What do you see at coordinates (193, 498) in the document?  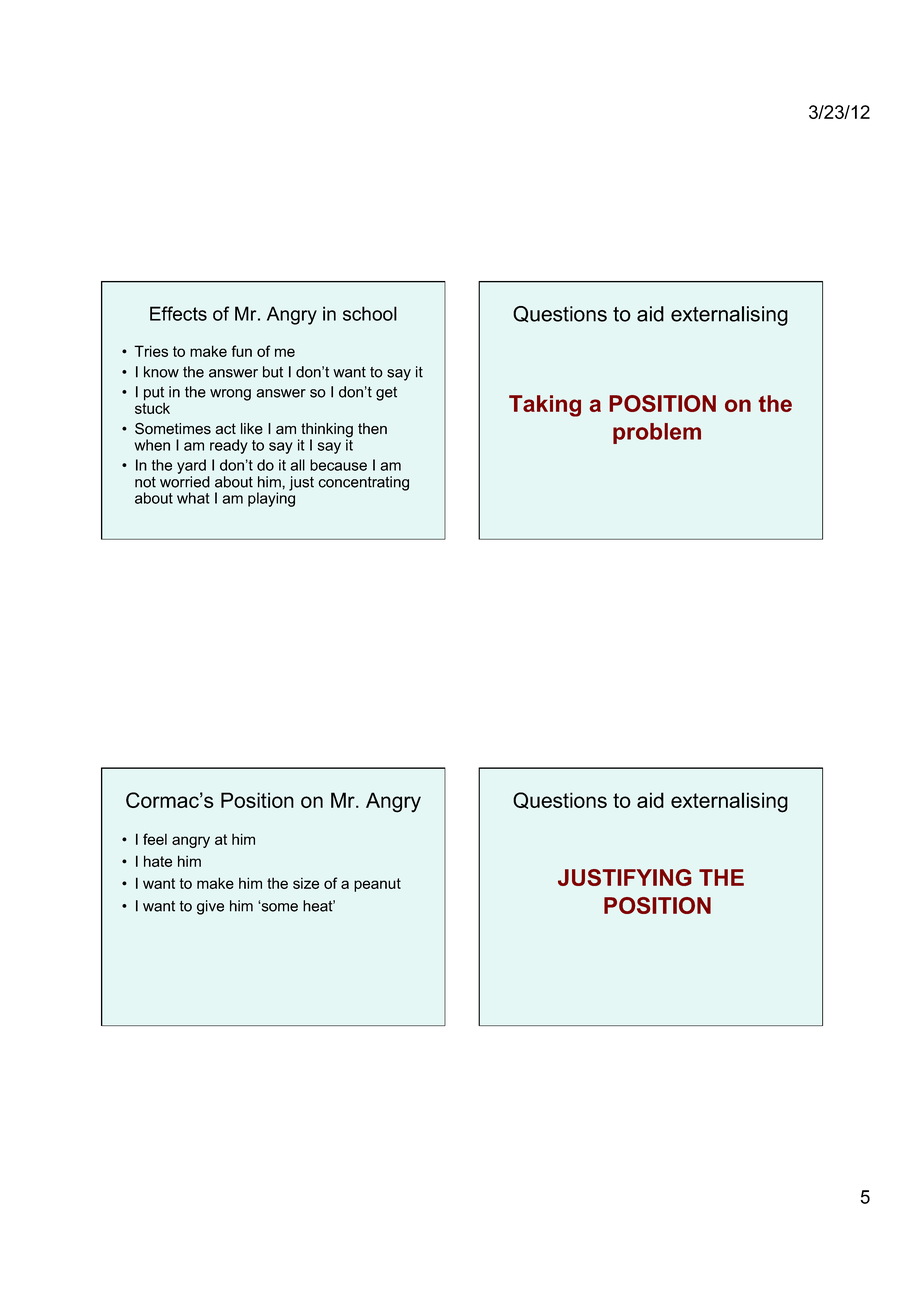 I see `what` at bounding box center [193, 498].
